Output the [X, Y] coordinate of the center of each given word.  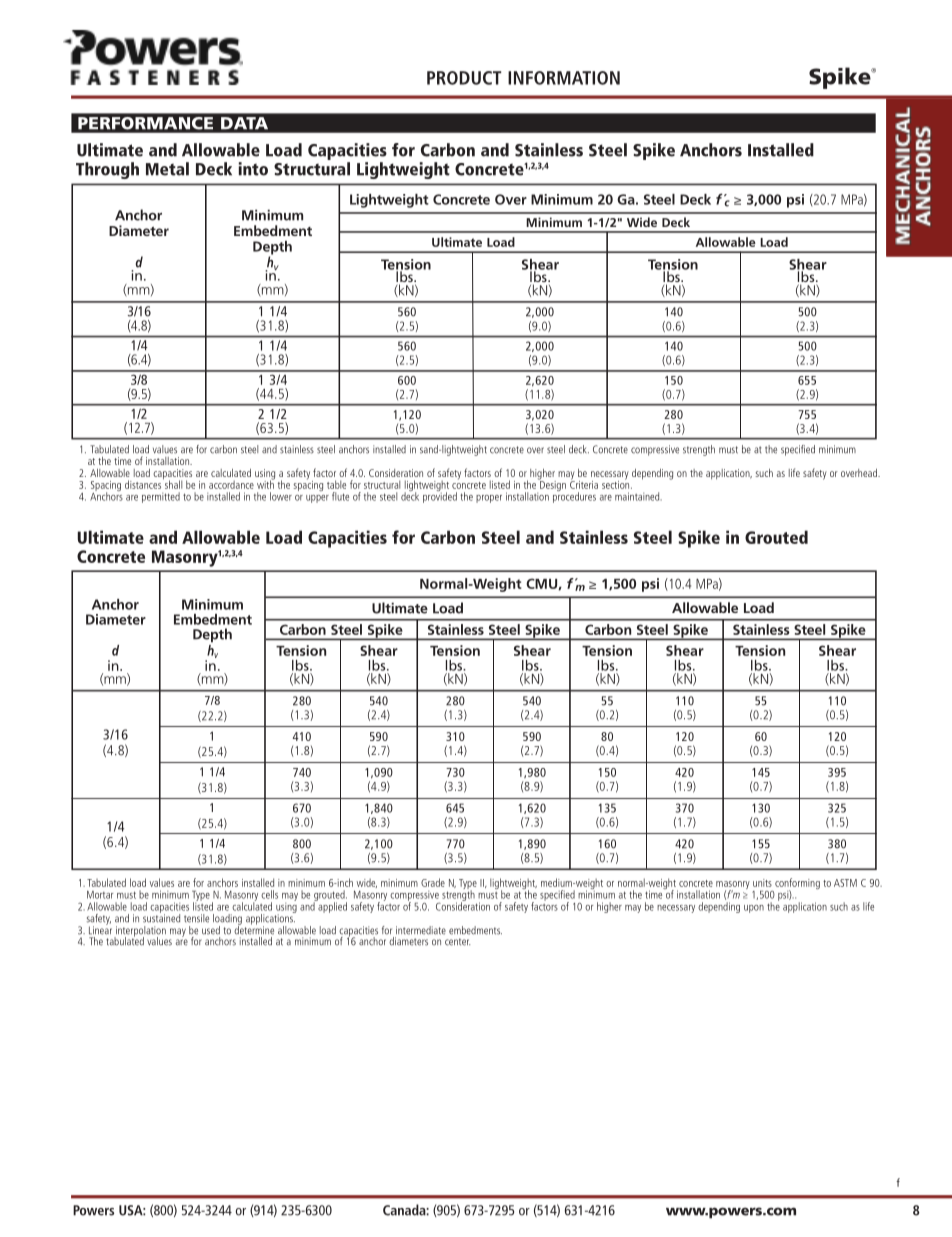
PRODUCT [464, 78]
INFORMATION [564, 78]
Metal [167, 169]
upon [754, 909]
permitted [161, 497]
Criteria [584, 483]
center [457, 942]
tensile [196, 918]
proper [489, 499]
